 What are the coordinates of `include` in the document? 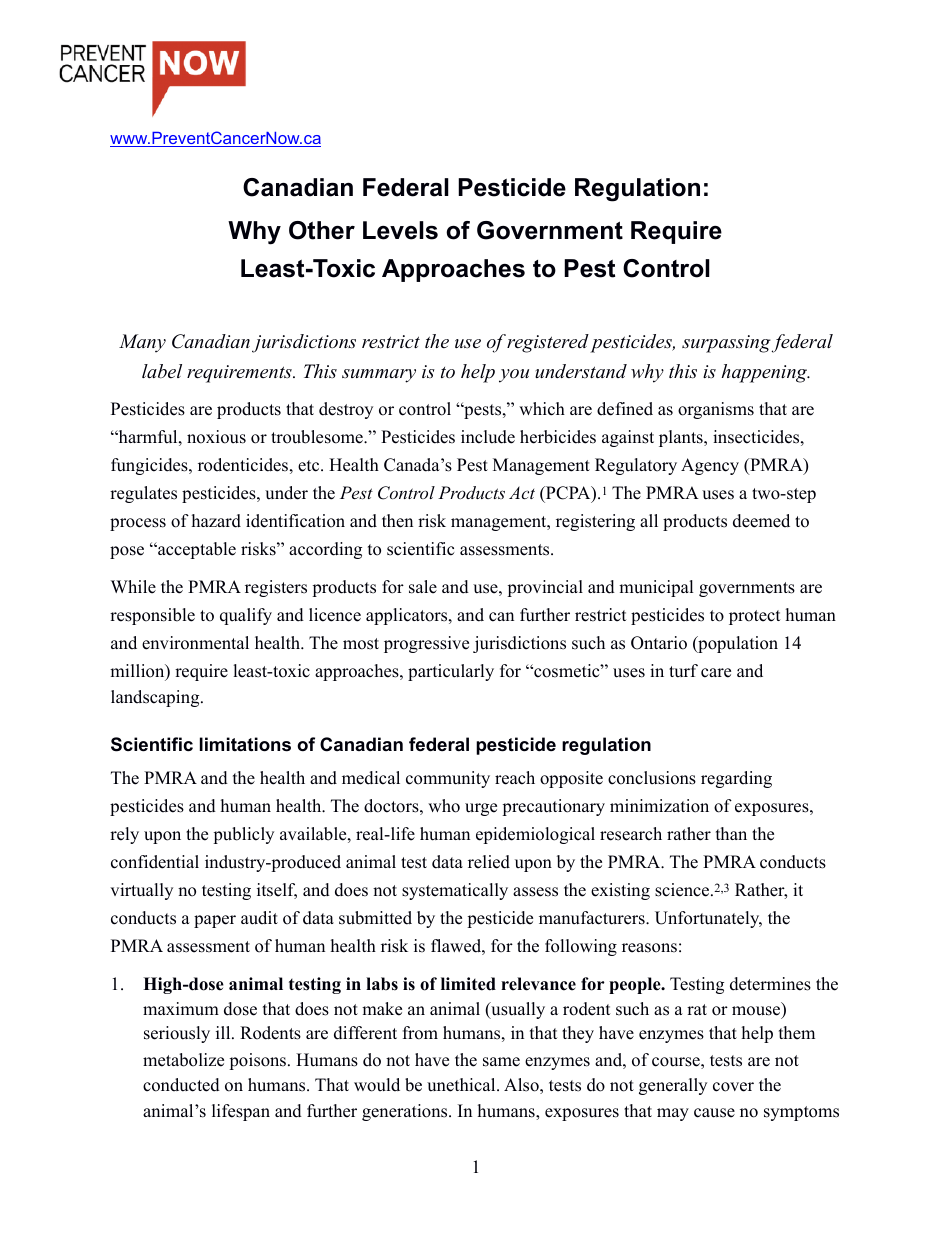 It's located at (488, 437).
